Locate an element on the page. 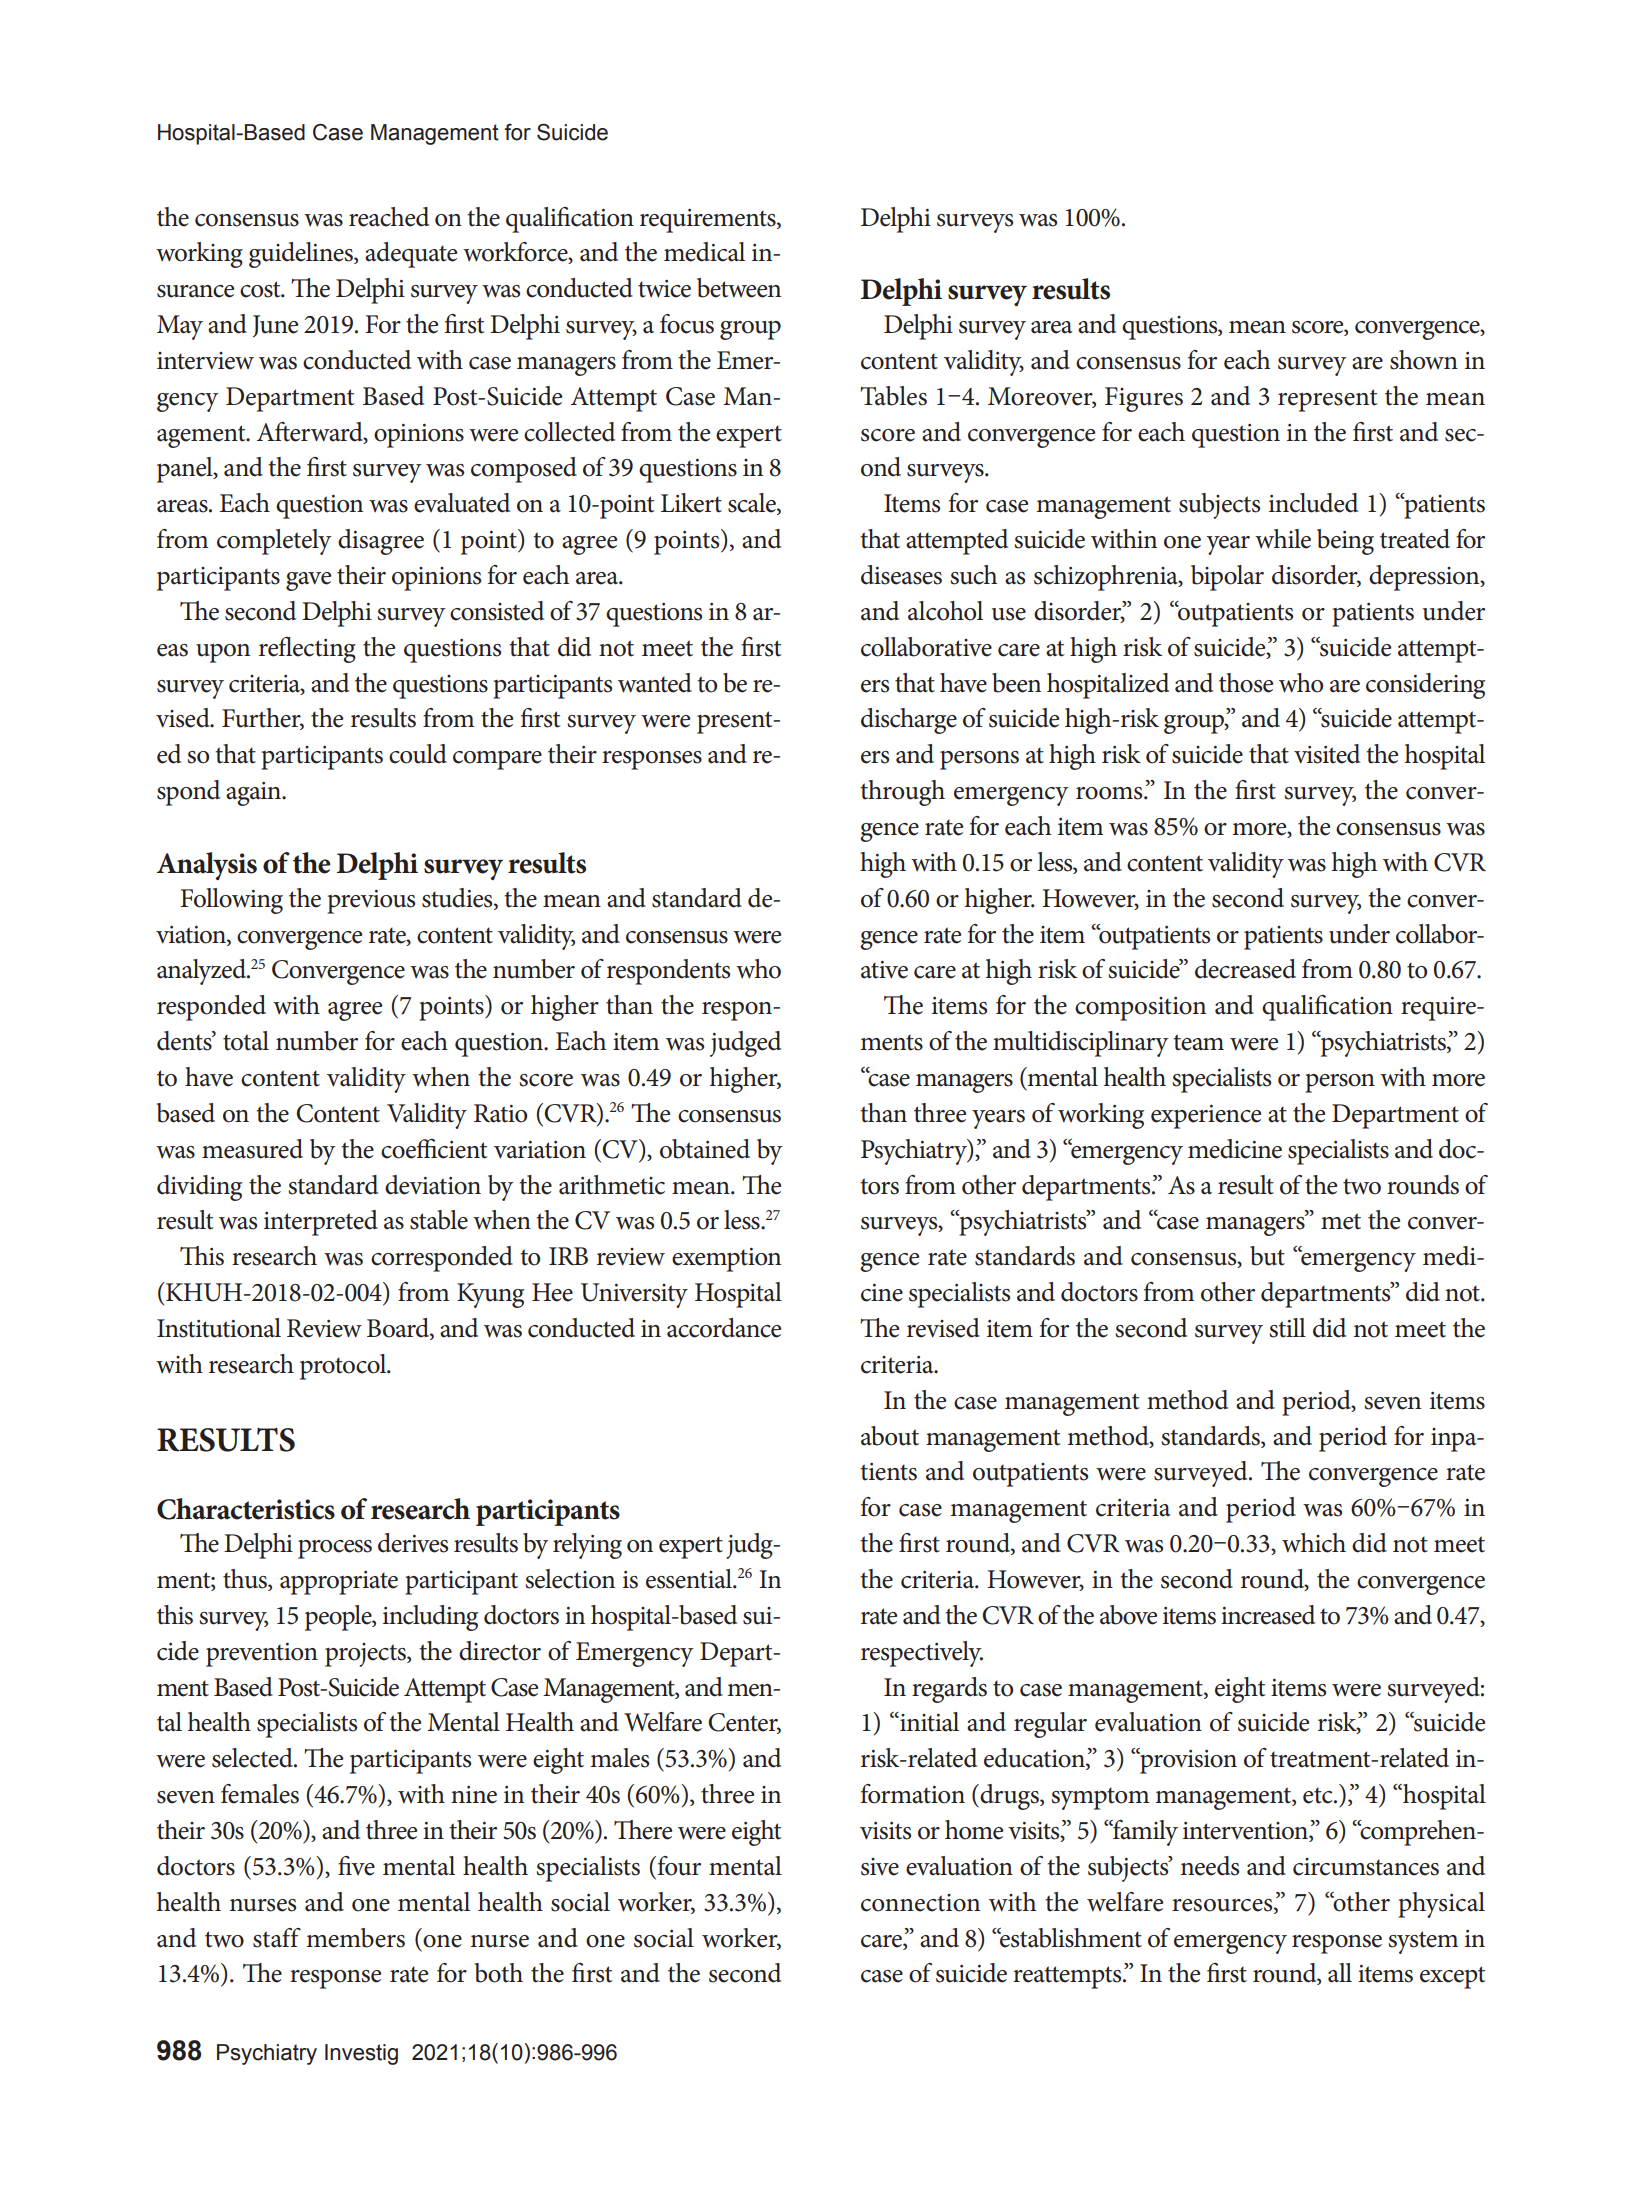 This document has width=1642, height=2189. previous is located at coordinates (371, 902).
